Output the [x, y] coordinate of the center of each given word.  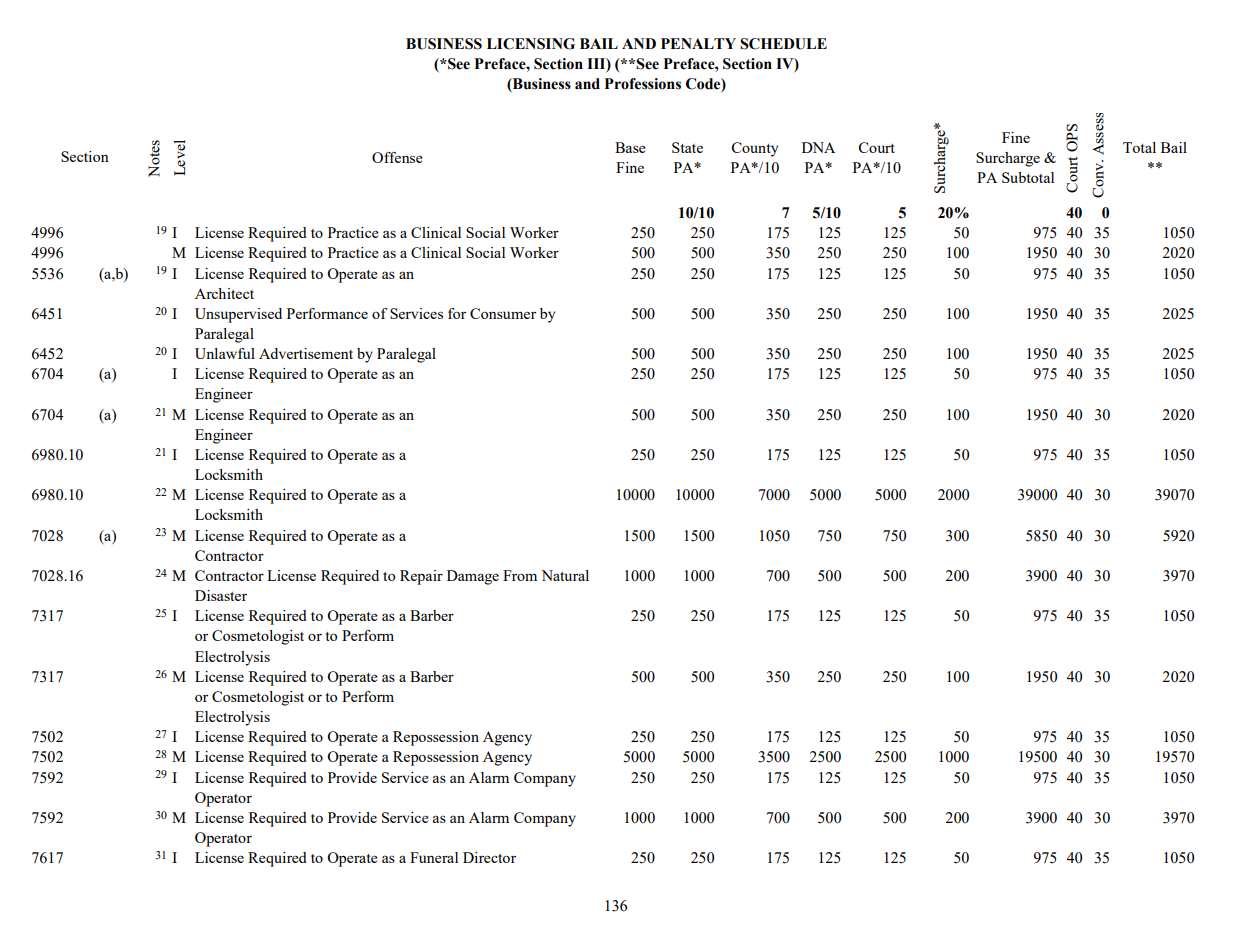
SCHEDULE [783, 44]
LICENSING [531, 44]
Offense [397, 157]
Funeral [434, 857]
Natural [565, 575]
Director [489, 857]
